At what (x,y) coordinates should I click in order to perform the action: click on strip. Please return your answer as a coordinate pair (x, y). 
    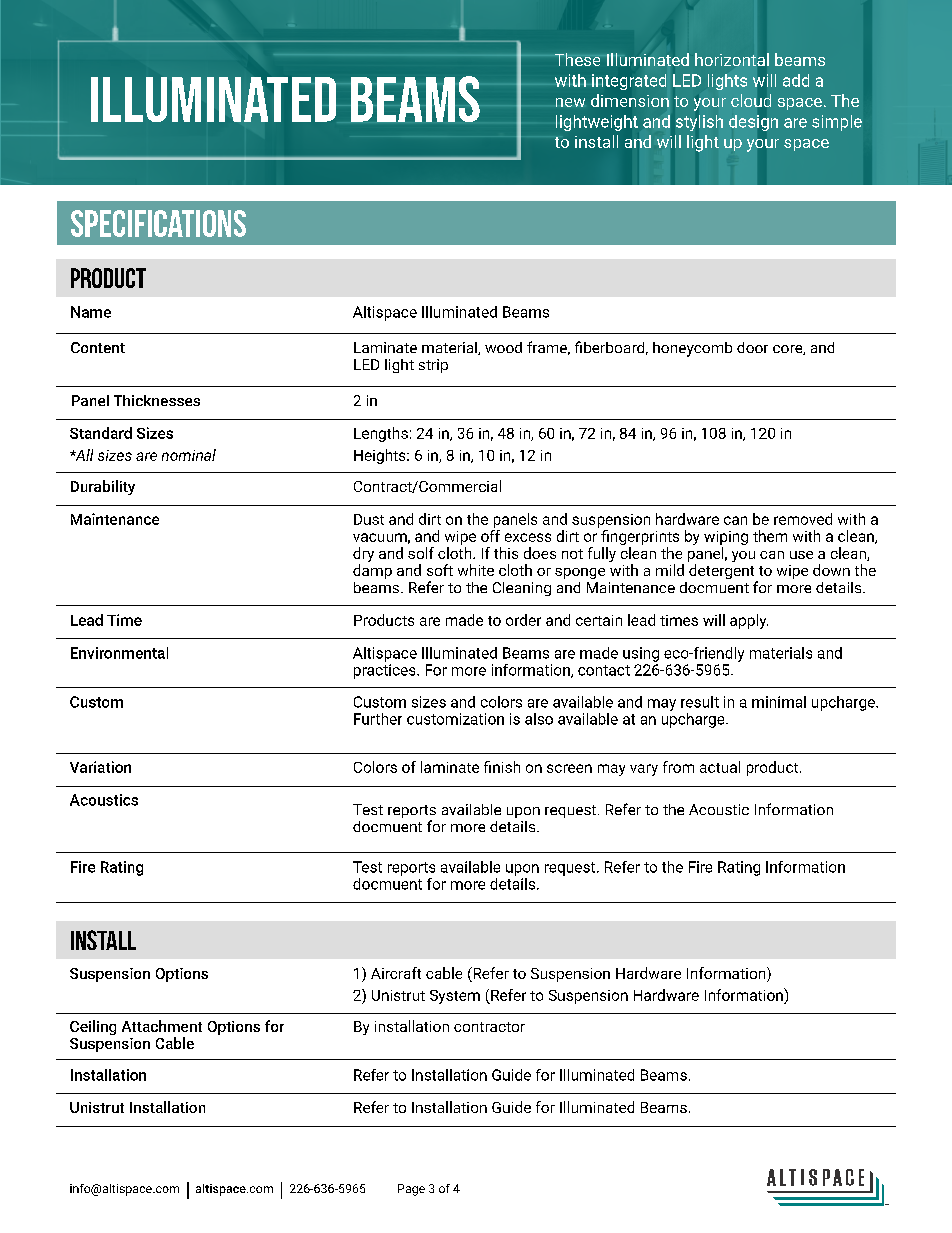
    Looking at the image, I should click on (433, 366).
